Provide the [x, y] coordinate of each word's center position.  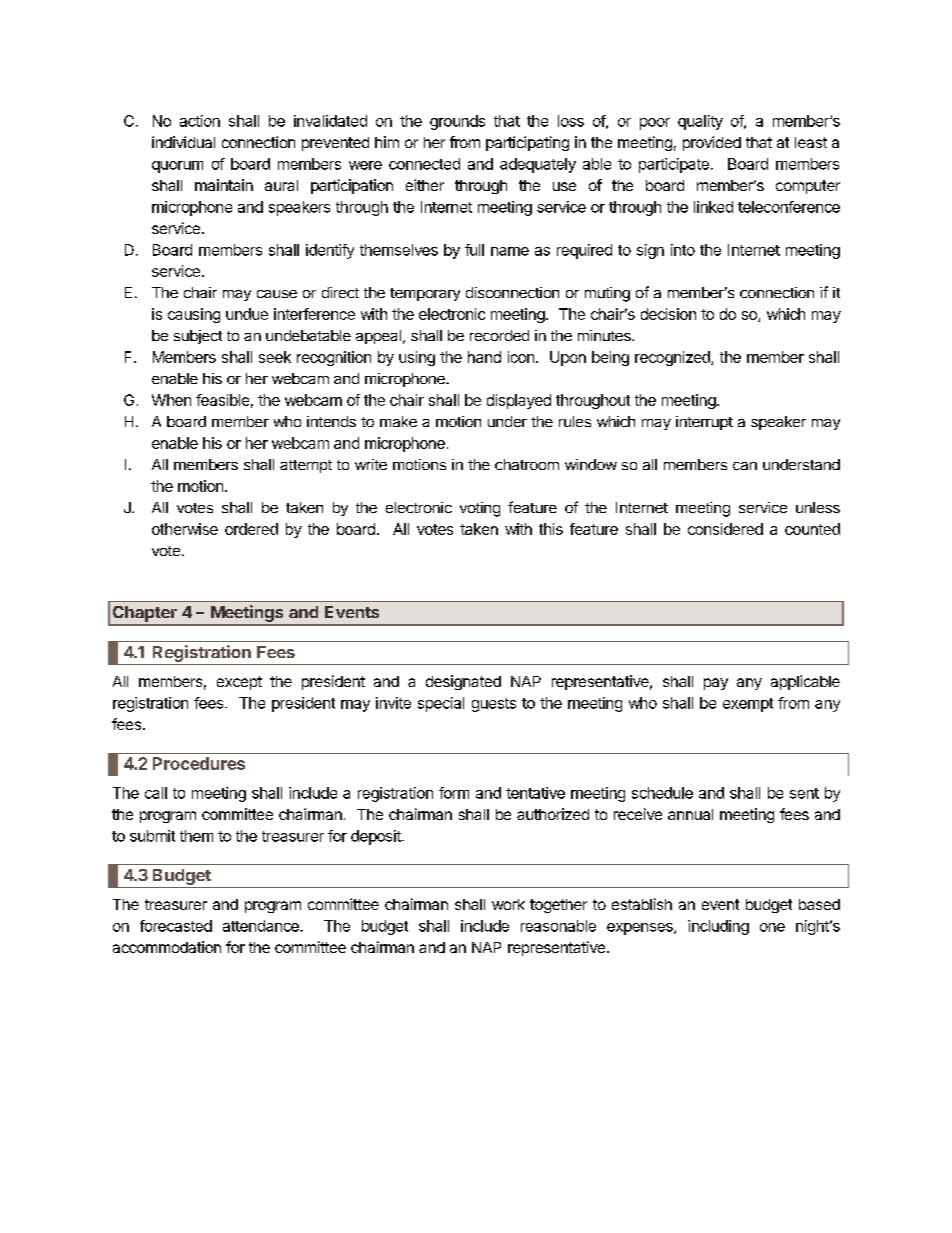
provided [712, 143]
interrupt [704, 423]
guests [494, 705]
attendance [262, 926]
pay [716, 684]
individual [183, 142]
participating [527, 143]
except [239, 683]
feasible [222, 400]
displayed [519, 401]
